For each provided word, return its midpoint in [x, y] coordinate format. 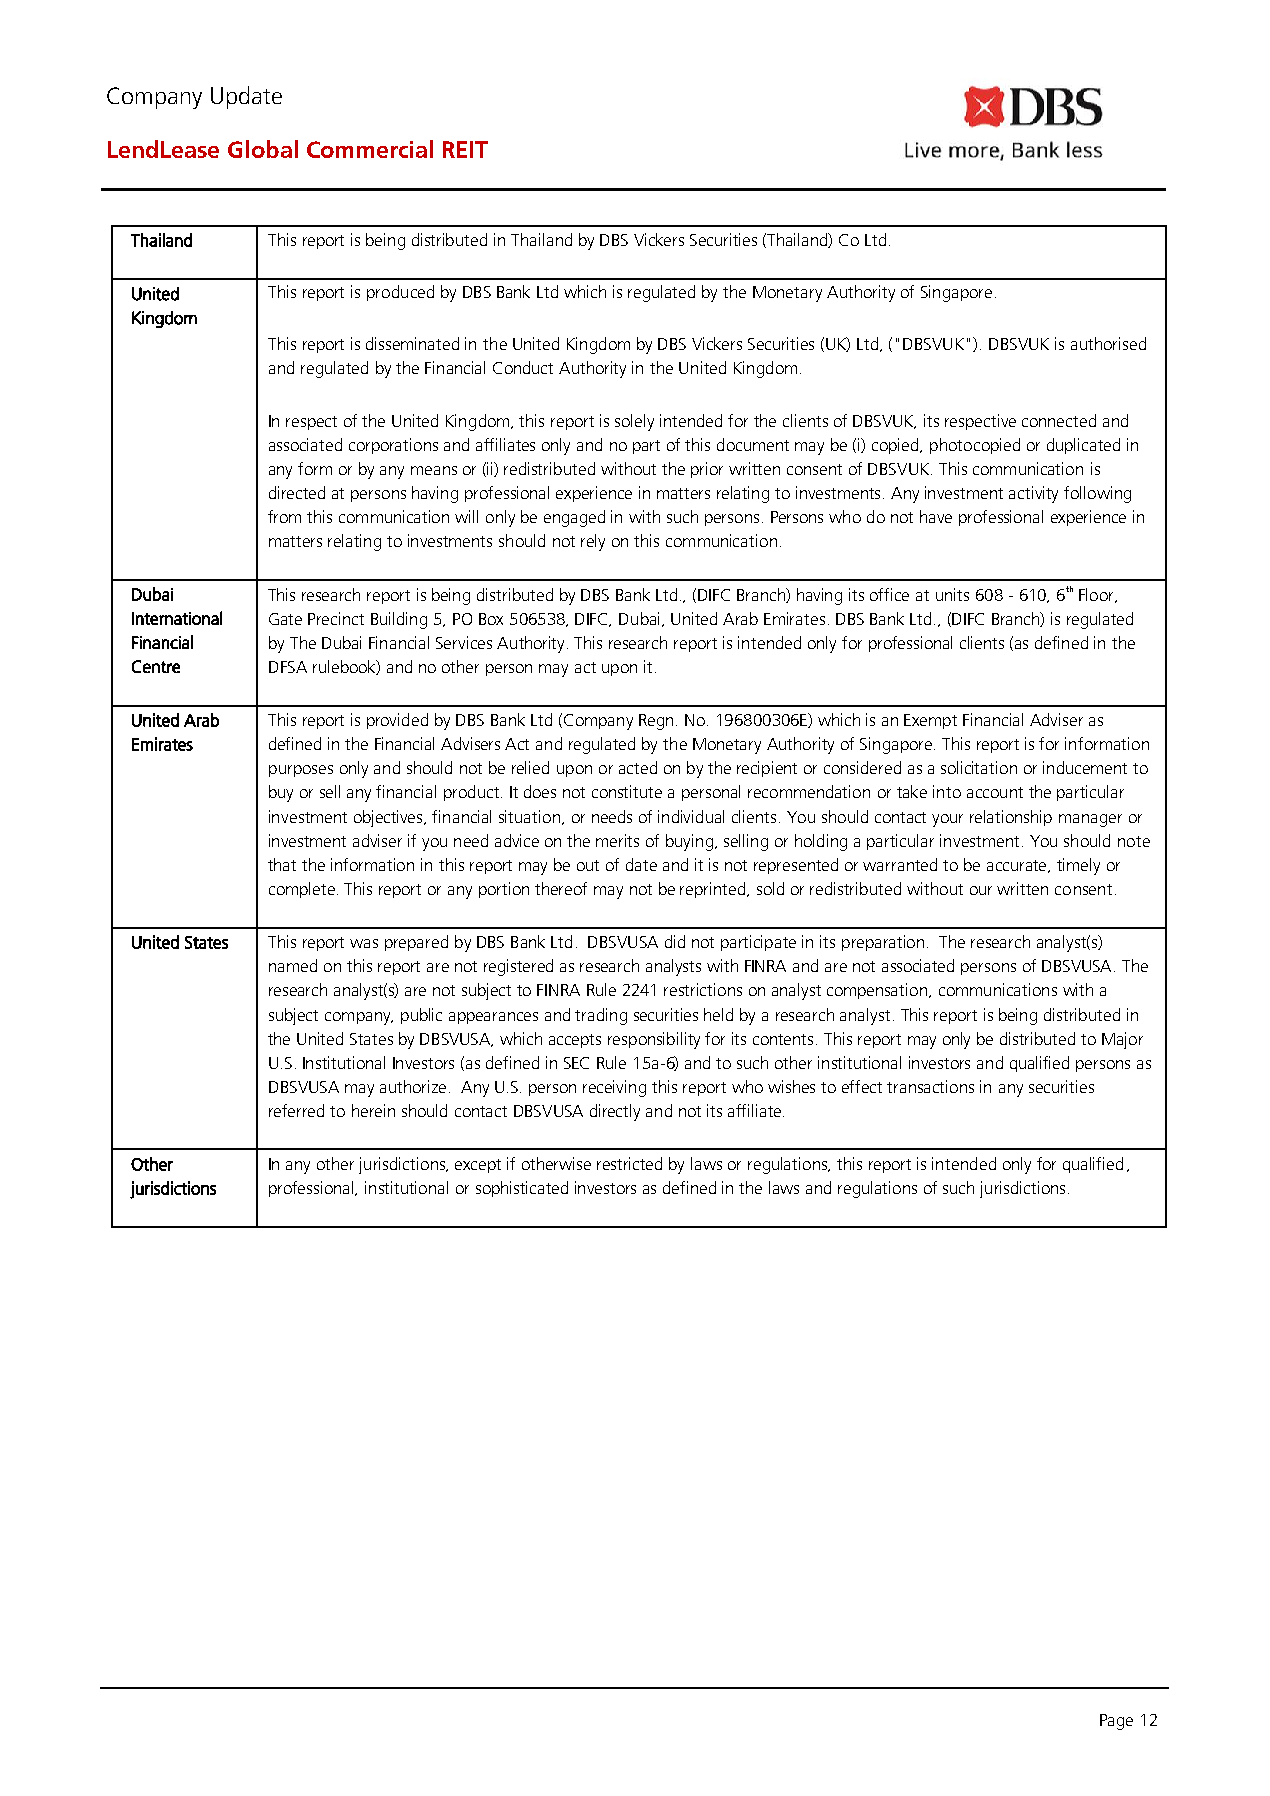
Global [263, 149]
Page [1116, 1722]
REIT [465, 149]
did [675, 941]
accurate [1018, 866]
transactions [930, 1086]
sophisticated [522, 1189]
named [293, 965]
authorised [1108, 343]
